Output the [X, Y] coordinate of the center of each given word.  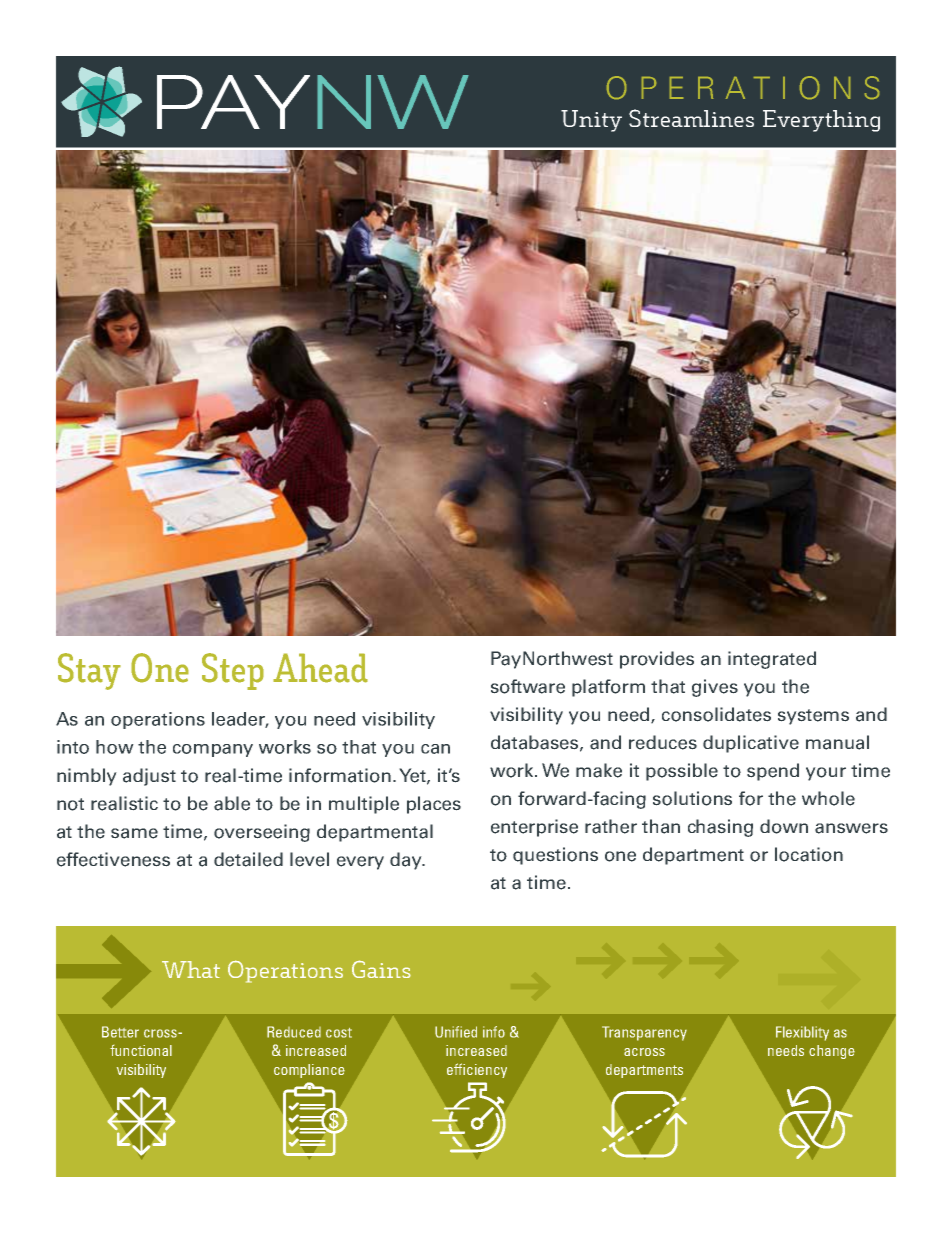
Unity [591, 121]
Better [120, 1032]
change [832, 1052]
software [528, 686]
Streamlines [691, 118]
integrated [772, 660]
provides [657, 660]
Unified [456, 1032]
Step [233, 671]
